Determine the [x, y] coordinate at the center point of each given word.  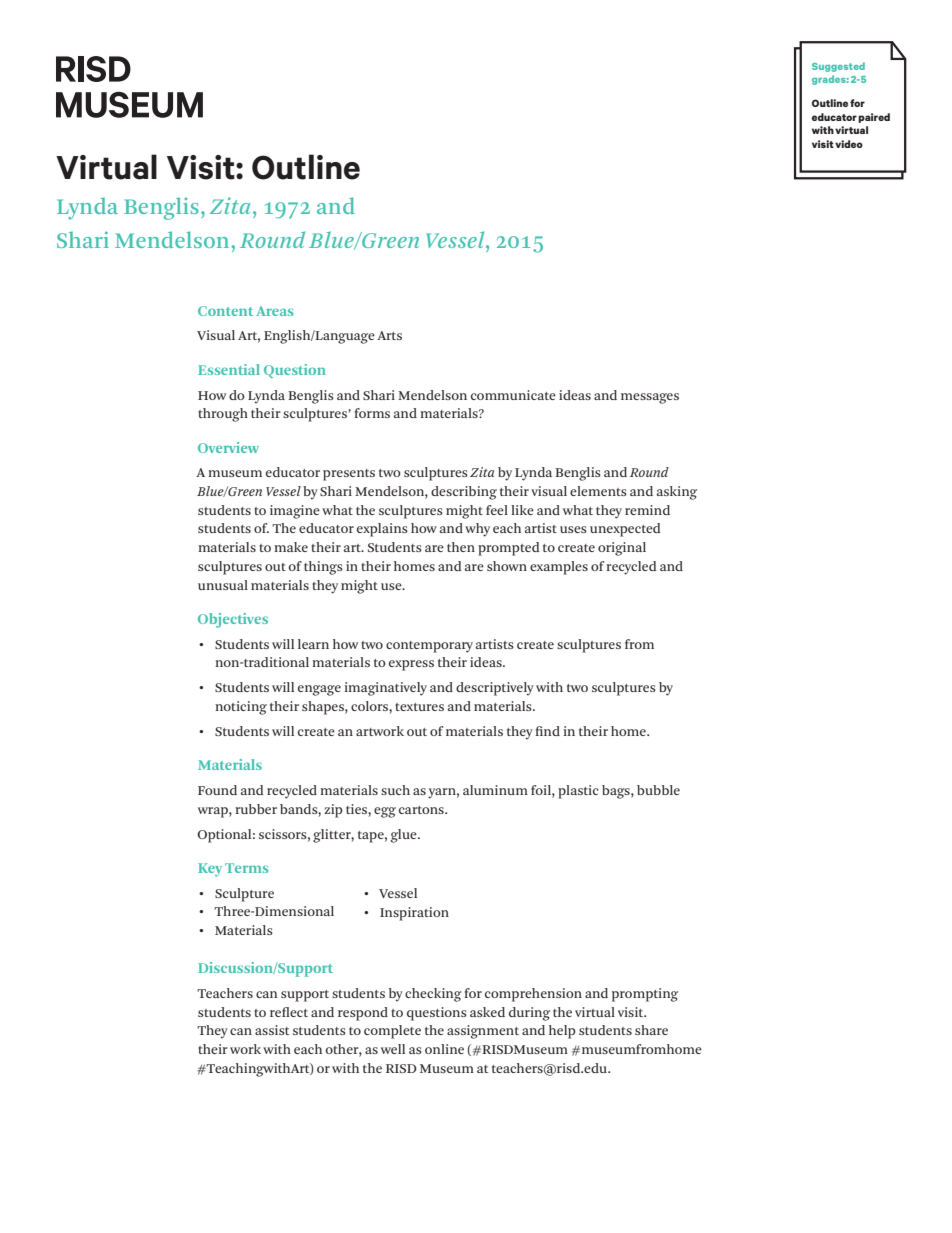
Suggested [838, 67]
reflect [289, 1012]
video [849, 144]
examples [559, 568]
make [291, 547]
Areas [274, 311]
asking [677, 493]
